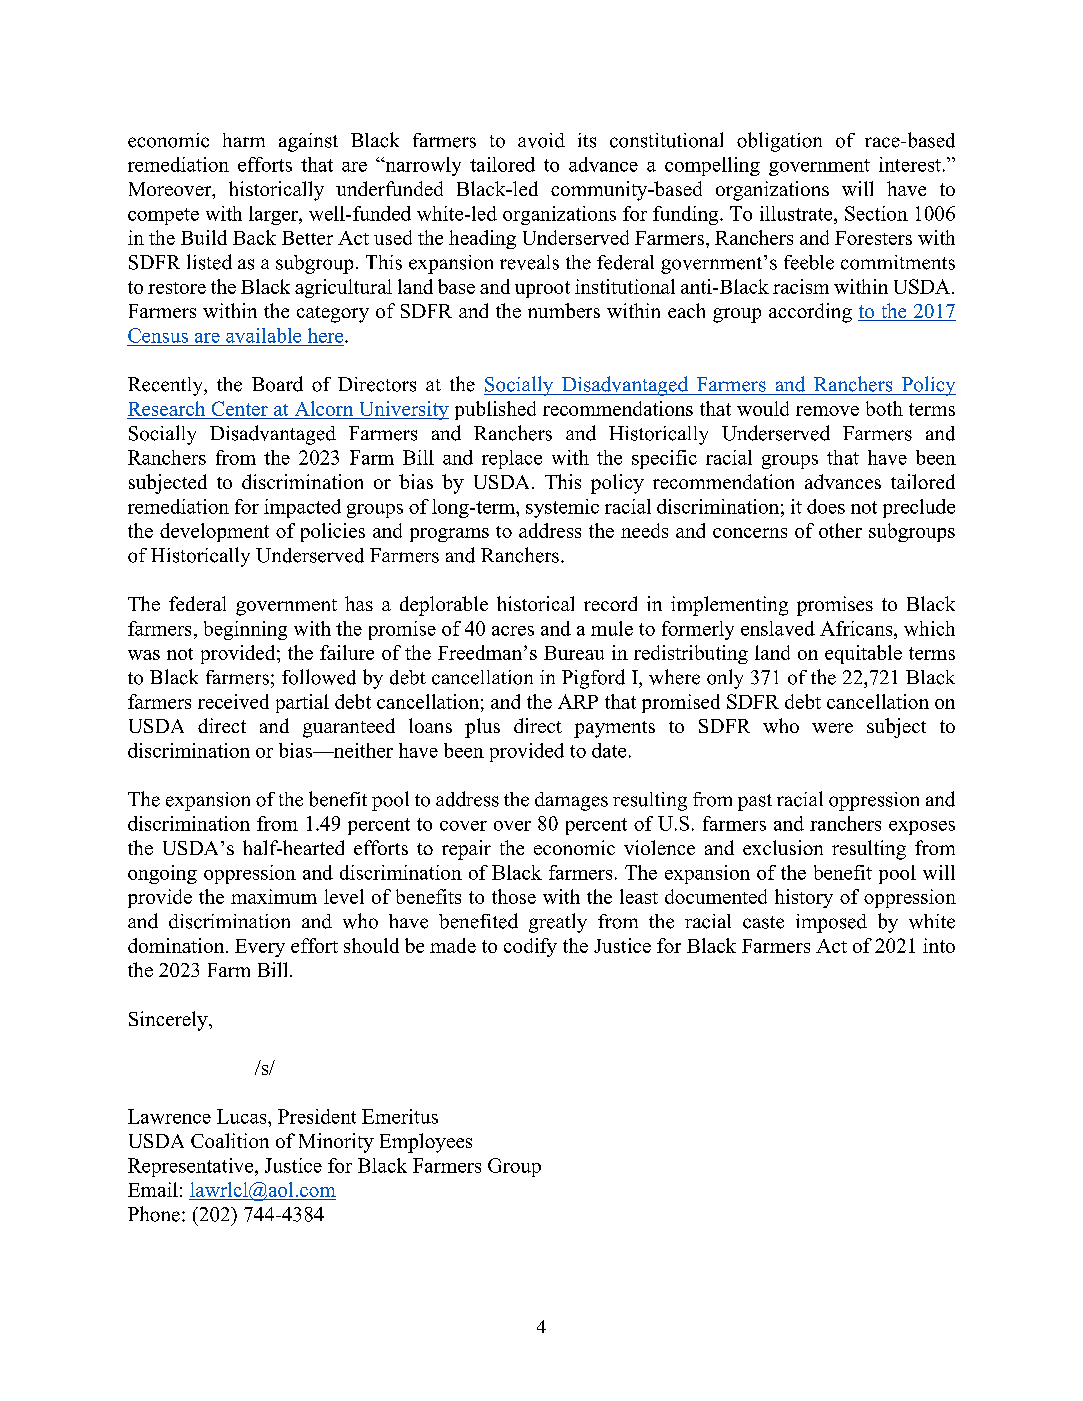 This page has width=1083, height=1401. Describe the element at coordinates (192, 1167) in the page. I see `Representative` at that location.
